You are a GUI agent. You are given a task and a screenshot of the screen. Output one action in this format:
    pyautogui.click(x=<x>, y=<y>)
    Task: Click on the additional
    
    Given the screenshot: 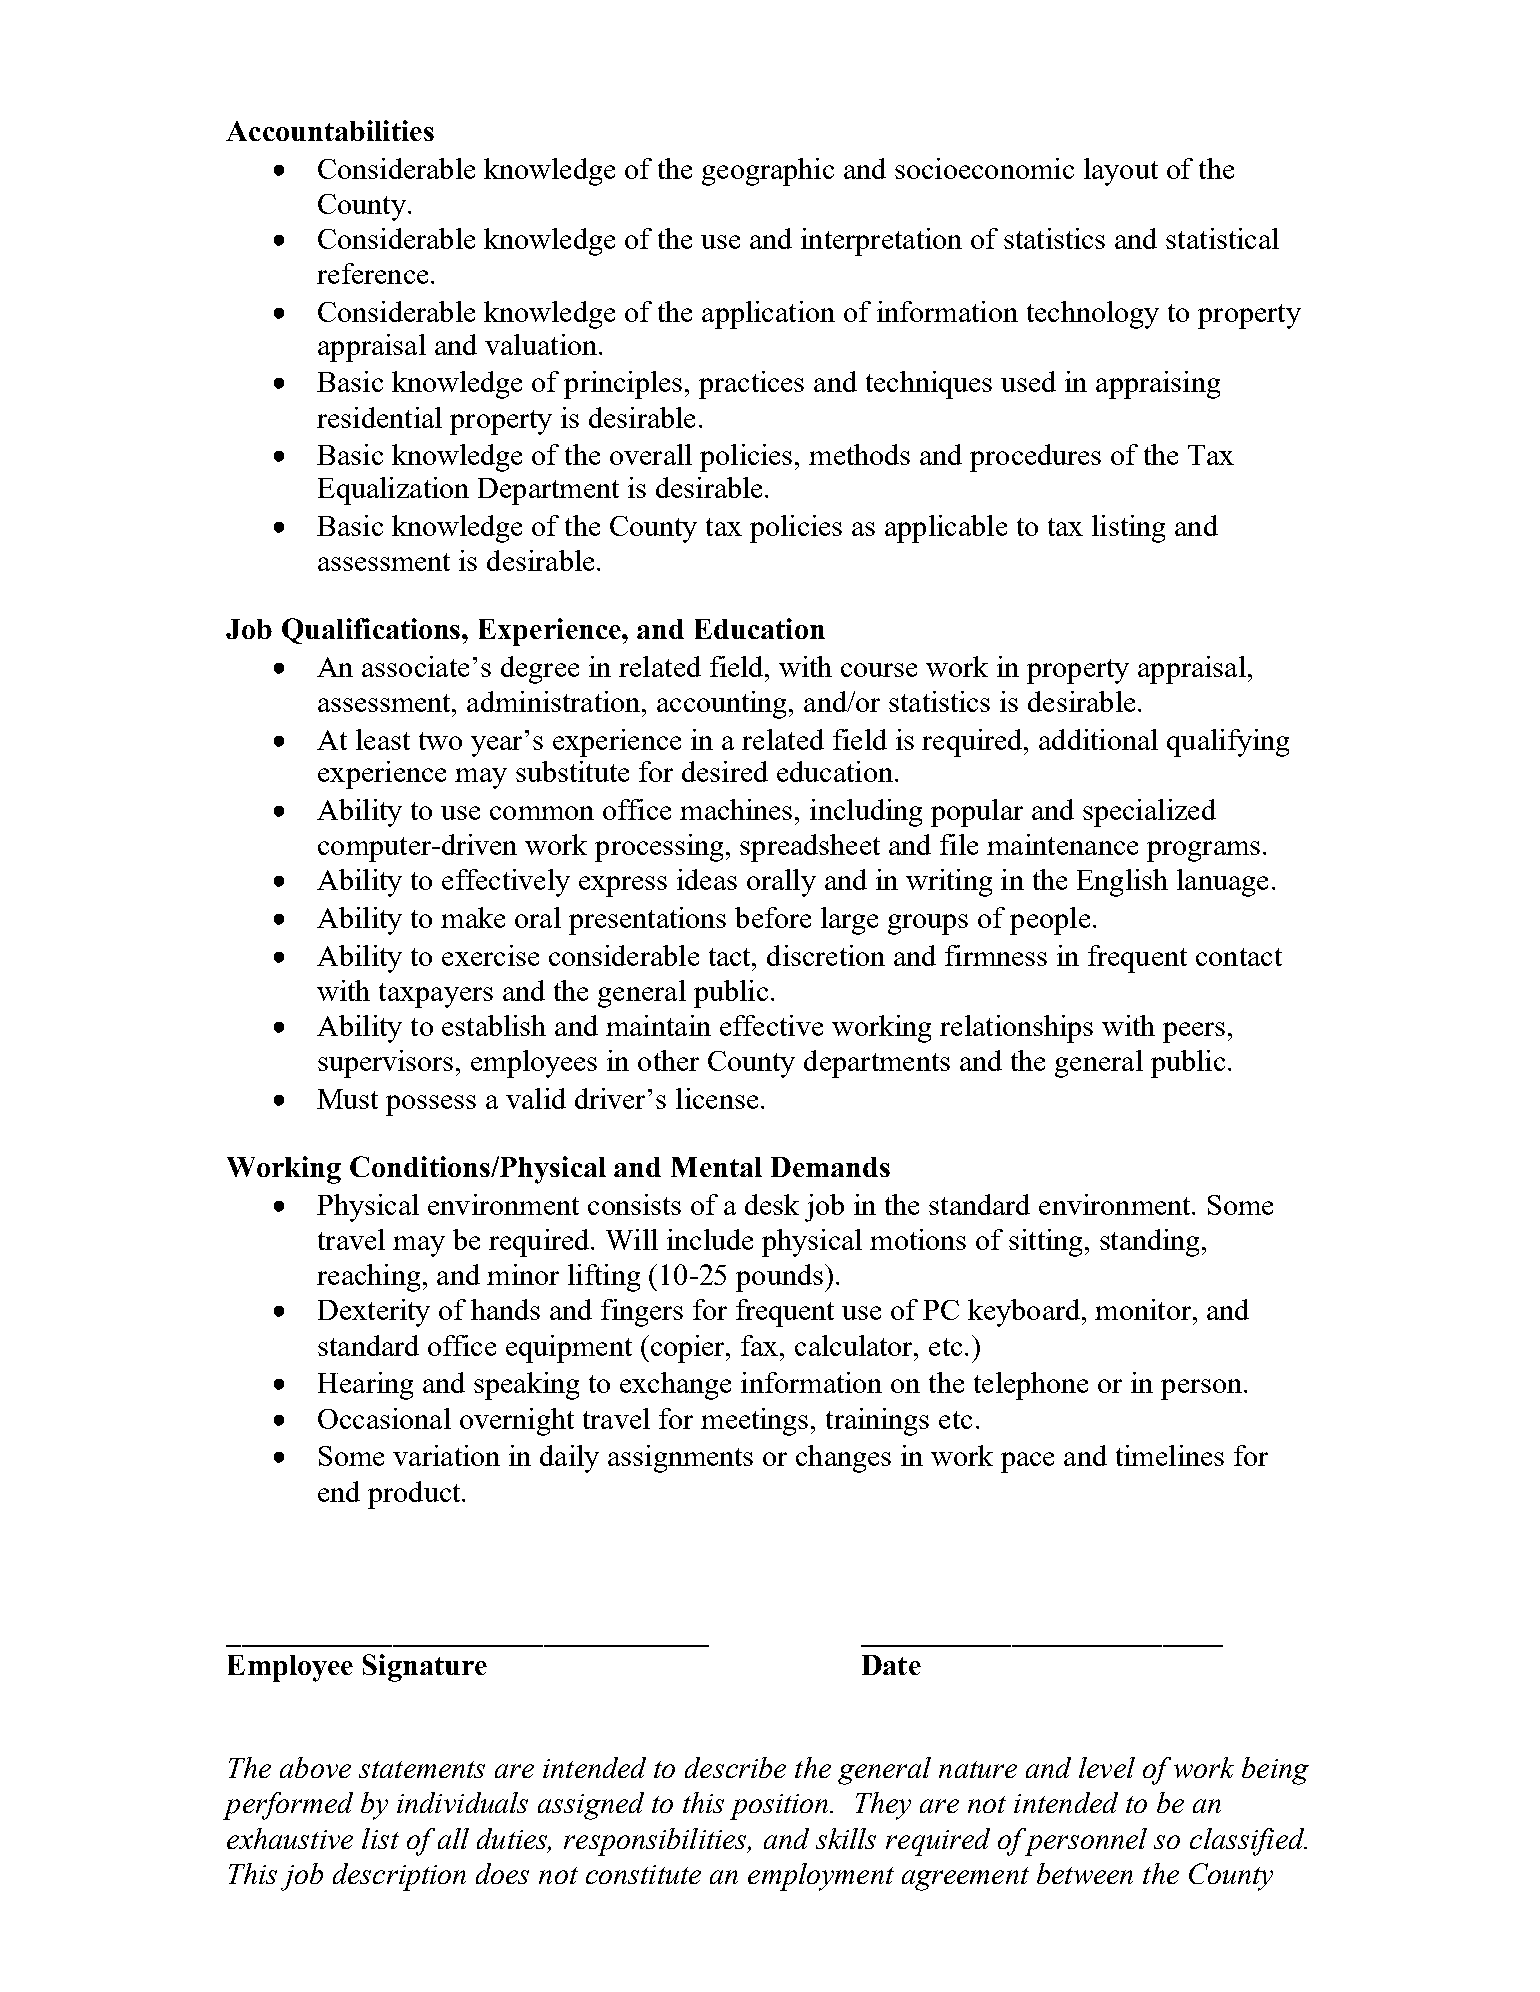 What is the action you would take?
    pyautogui.click(x=1098, y=739)
